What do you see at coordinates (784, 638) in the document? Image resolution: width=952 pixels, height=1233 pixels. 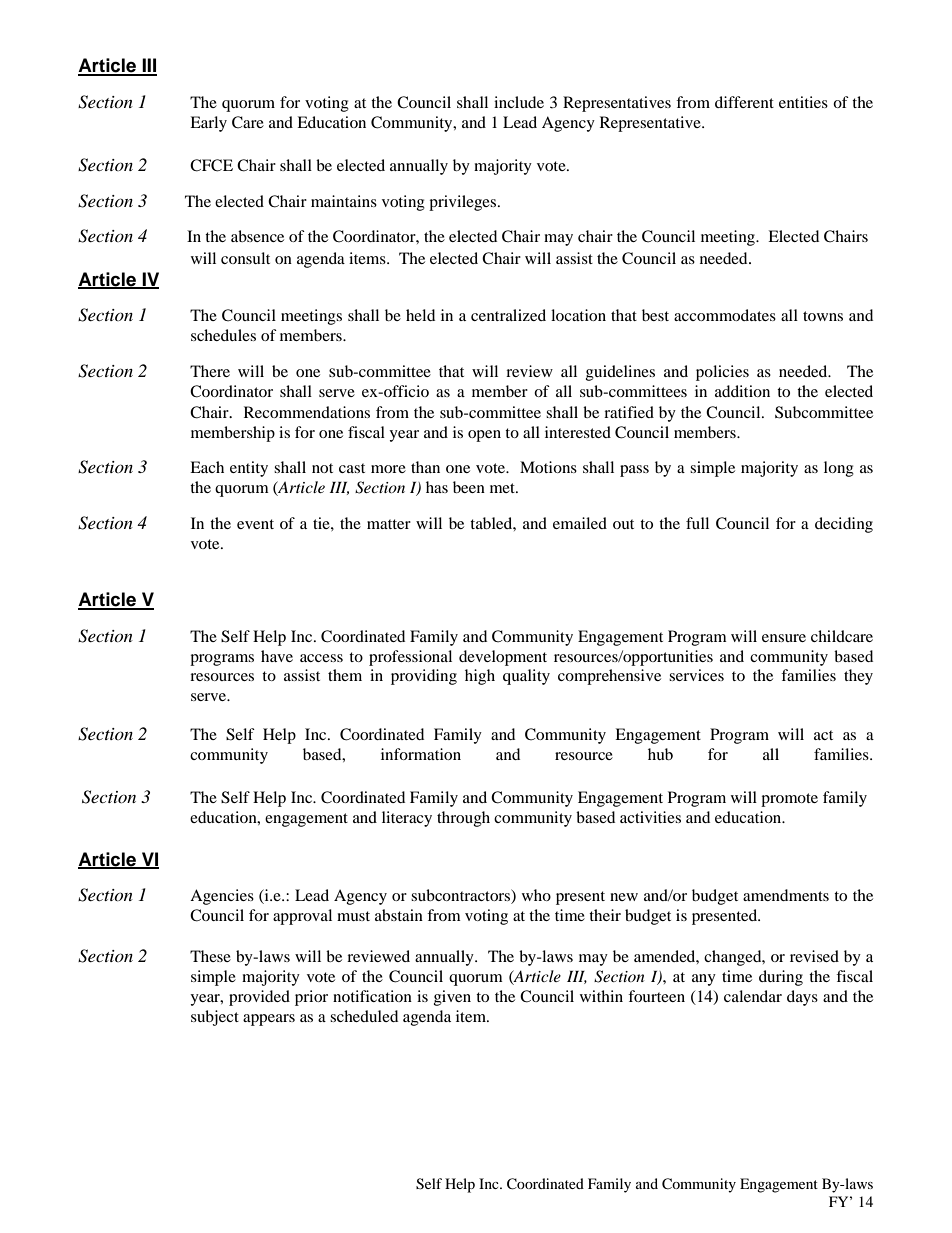 I see `ensure` at bounding box center [784, 638].
